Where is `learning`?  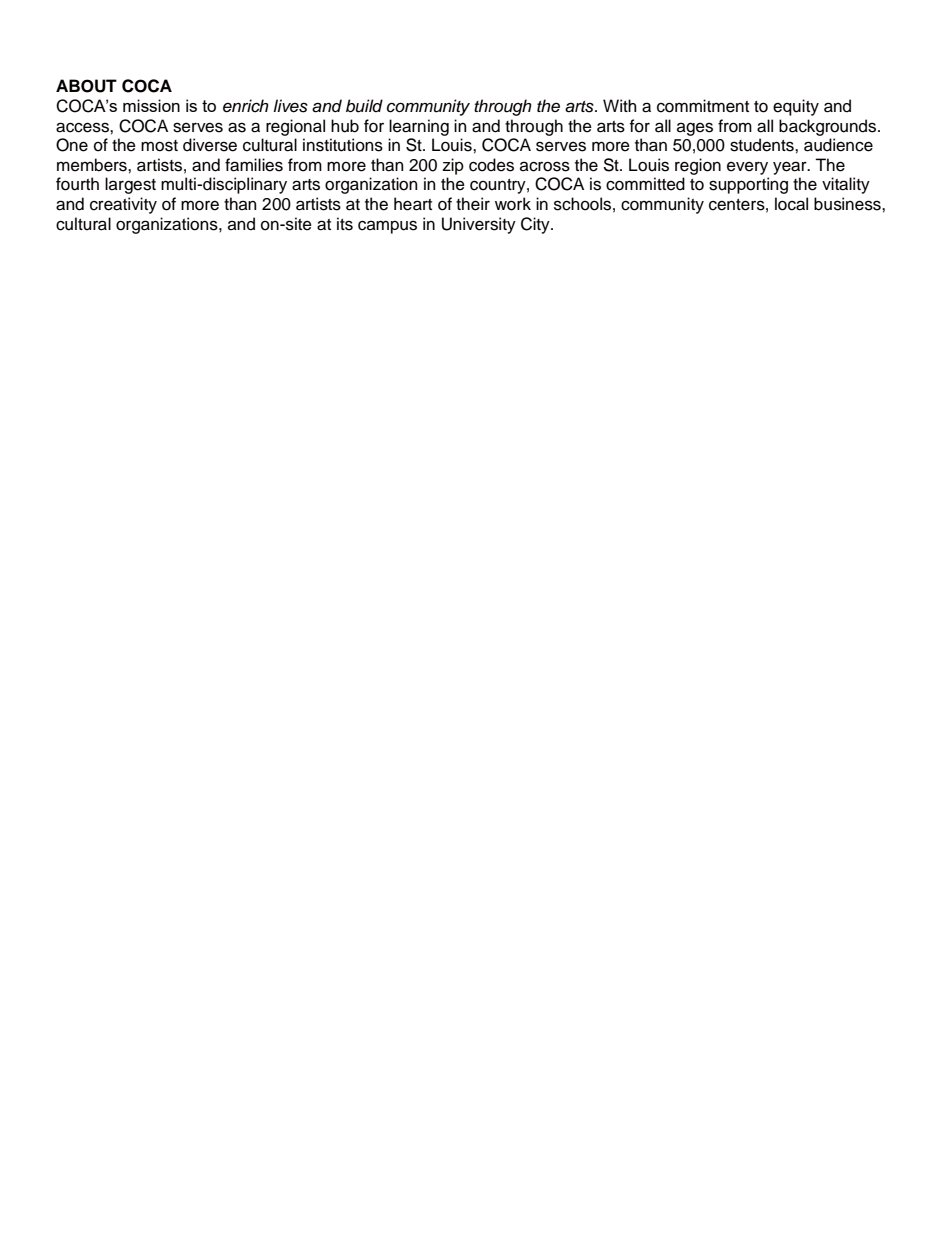 learning is located at coordinates (419, 127).
